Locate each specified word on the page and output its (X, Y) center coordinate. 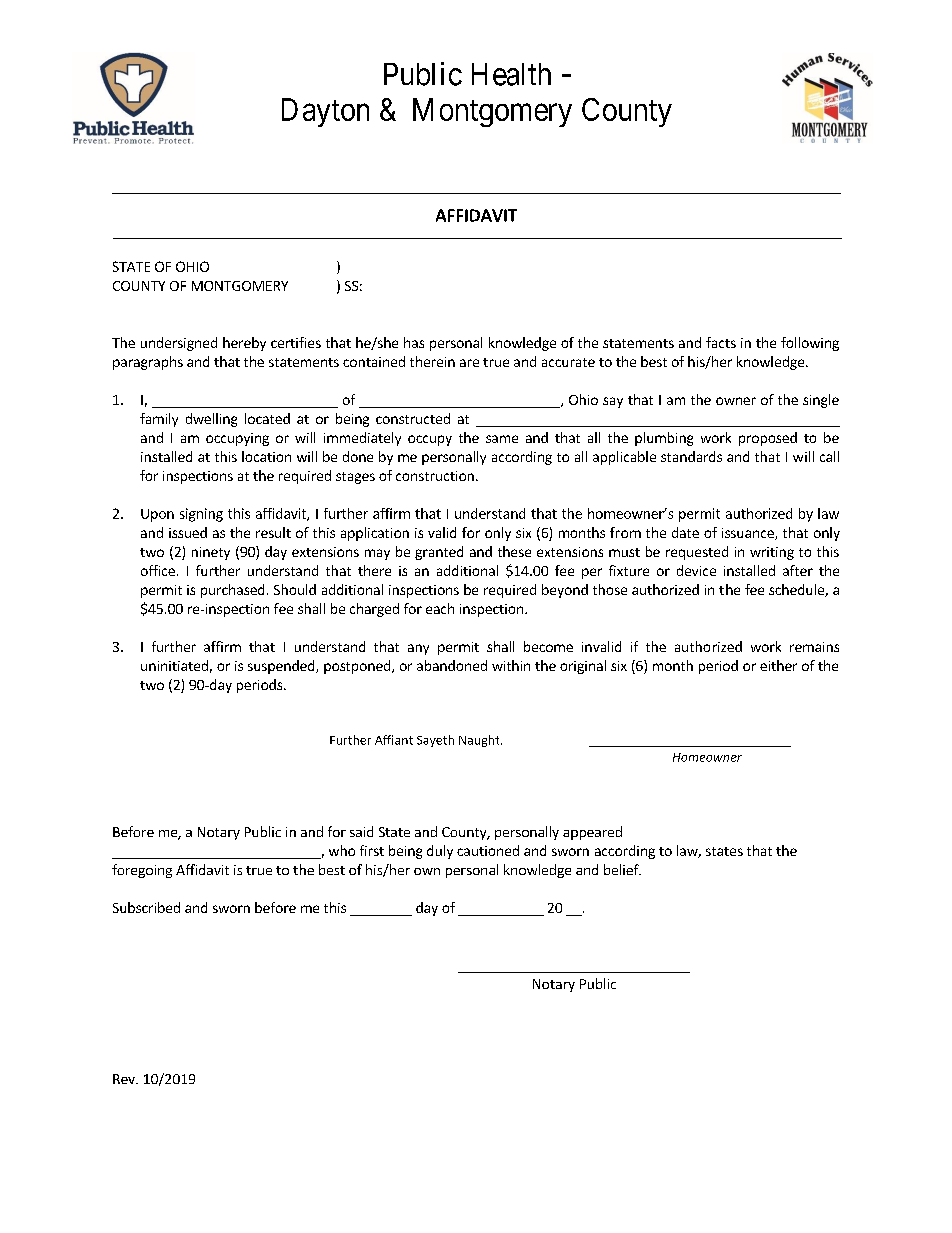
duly (440, 852)
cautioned (488, 850)
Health (511, 74)
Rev (125, 1079)
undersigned (179, 344)
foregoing (142, 871)
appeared (592, 833)
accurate (568, 362)
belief (622, 869)
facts (721, 342)
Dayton (325, 112)
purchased (232, 591)
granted (439, 553)
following (810, 344)
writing (772, 553)
